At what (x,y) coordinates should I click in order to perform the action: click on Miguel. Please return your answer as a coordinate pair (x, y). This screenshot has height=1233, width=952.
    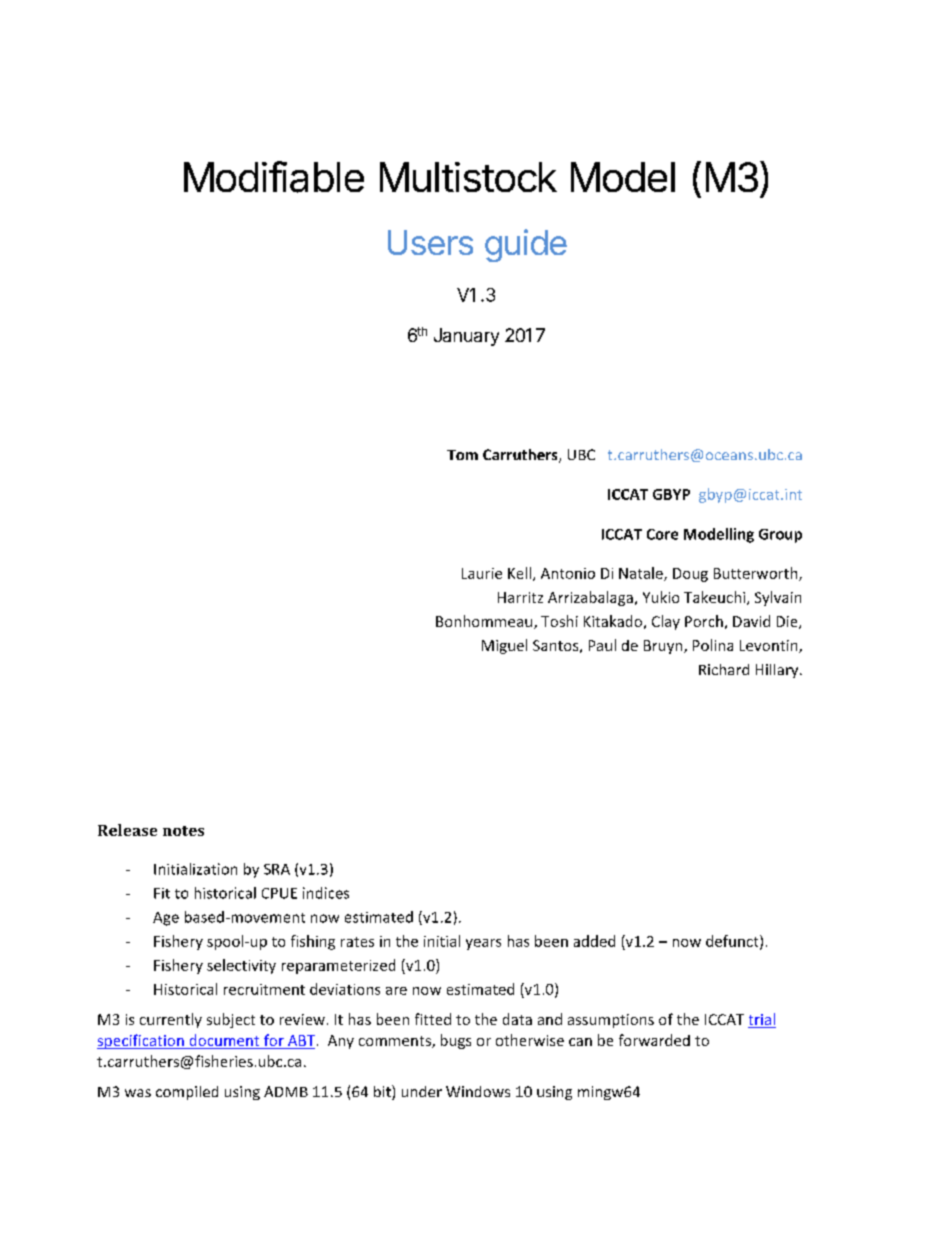
    Looking at the image, I should click on (504, 646).
